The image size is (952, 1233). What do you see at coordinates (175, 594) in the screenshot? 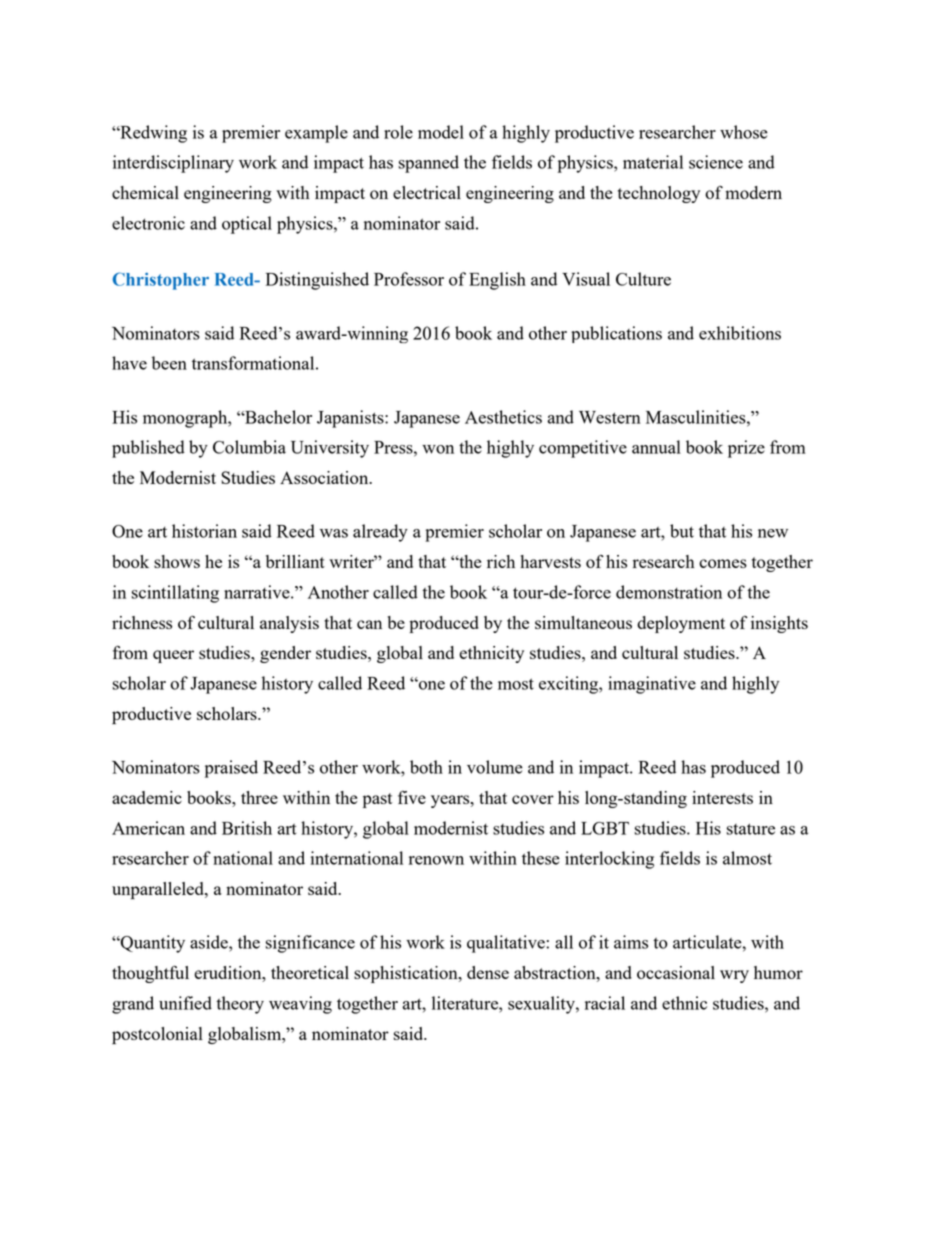
I see `scintillating` at bounding box center [175, 594].
